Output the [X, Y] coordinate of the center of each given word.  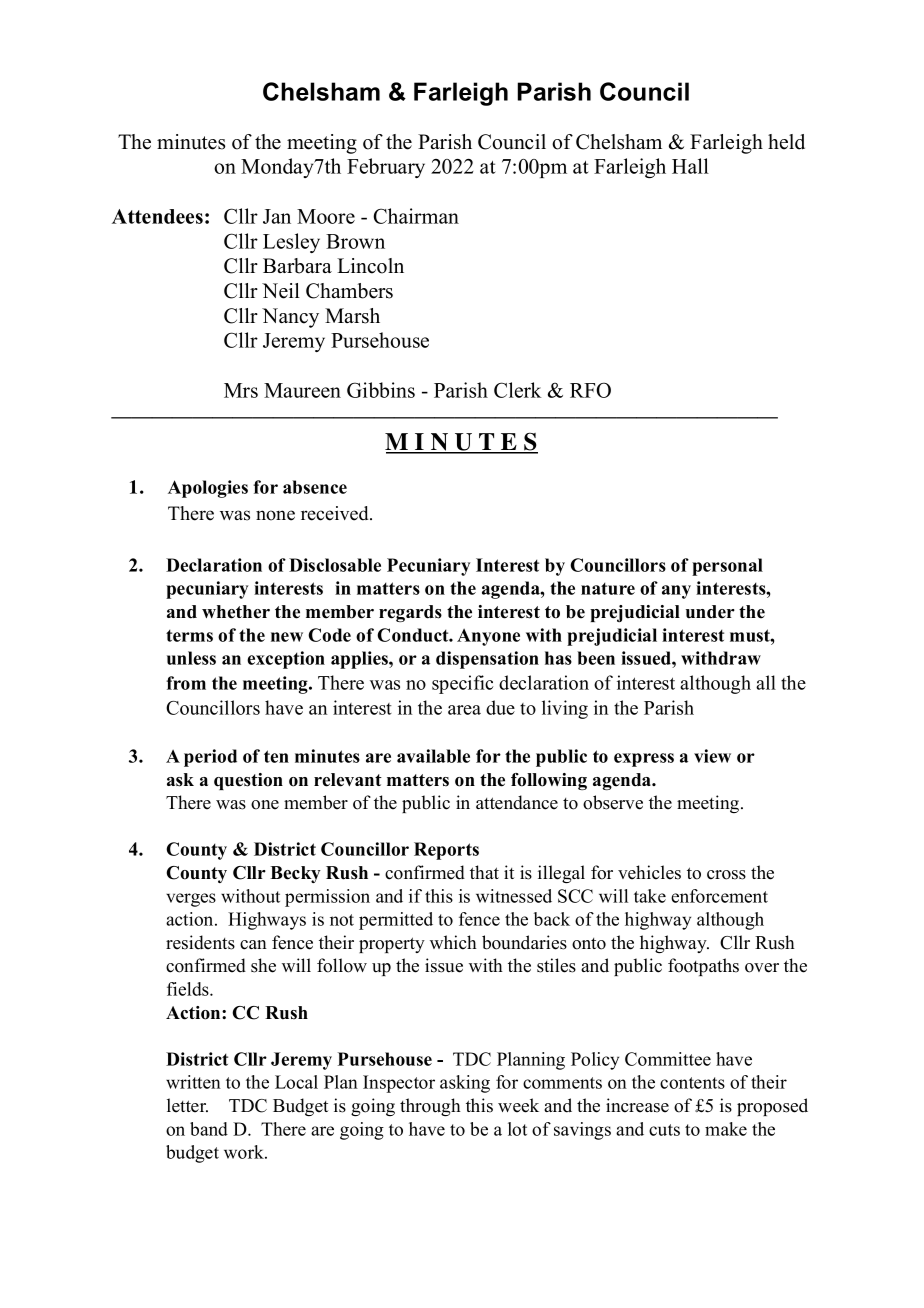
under [710, 612]
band [209, 1129]
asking [465, 1084]
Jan [277, 216]
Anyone [488, 637]
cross [726, 875]
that [484, 872]
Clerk [518, 390]
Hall [690, 166]
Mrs [241, 390]
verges [191, 900]
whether [236, 612]
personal [727, 567]
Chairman [416, 216]
